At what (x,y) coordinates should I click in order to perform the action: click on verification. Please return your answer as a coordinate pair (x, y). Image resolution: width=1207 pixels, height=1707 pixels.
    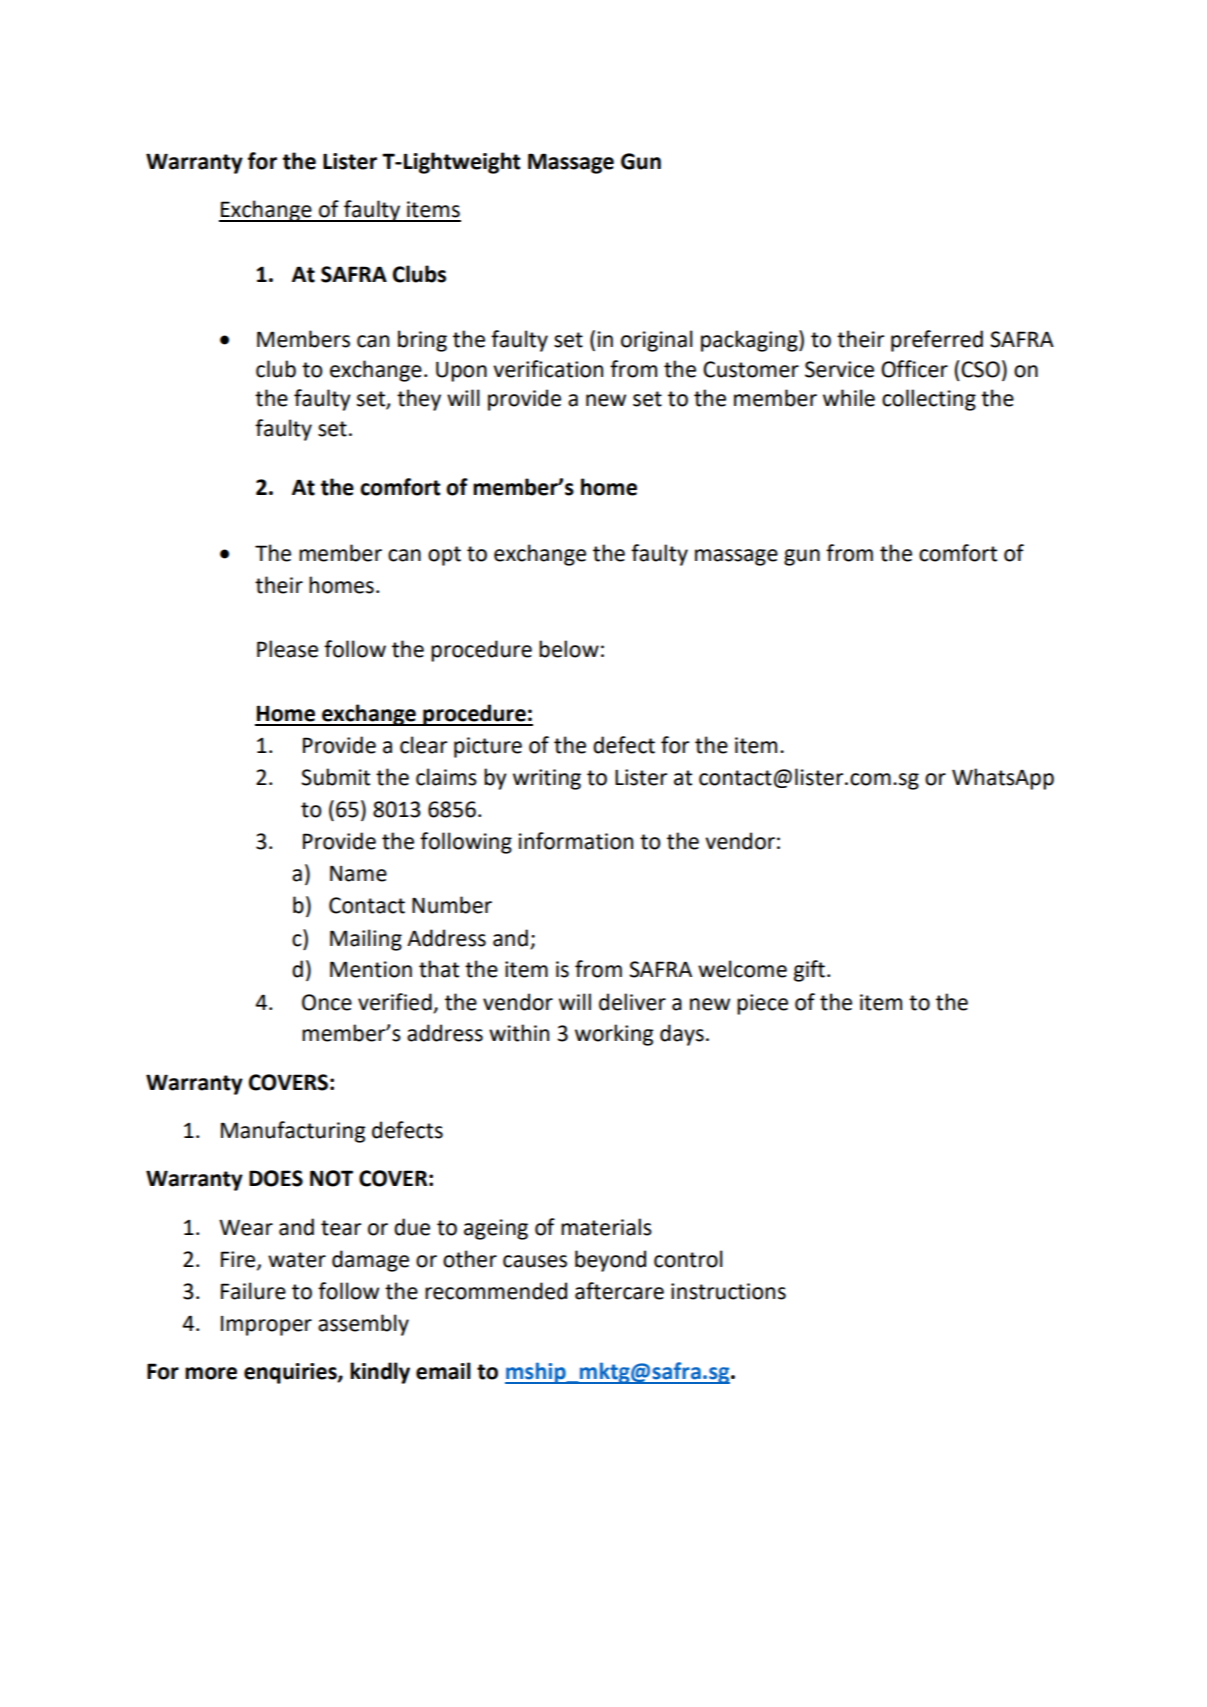
    Looking at the image, I should click on (548, 369).
